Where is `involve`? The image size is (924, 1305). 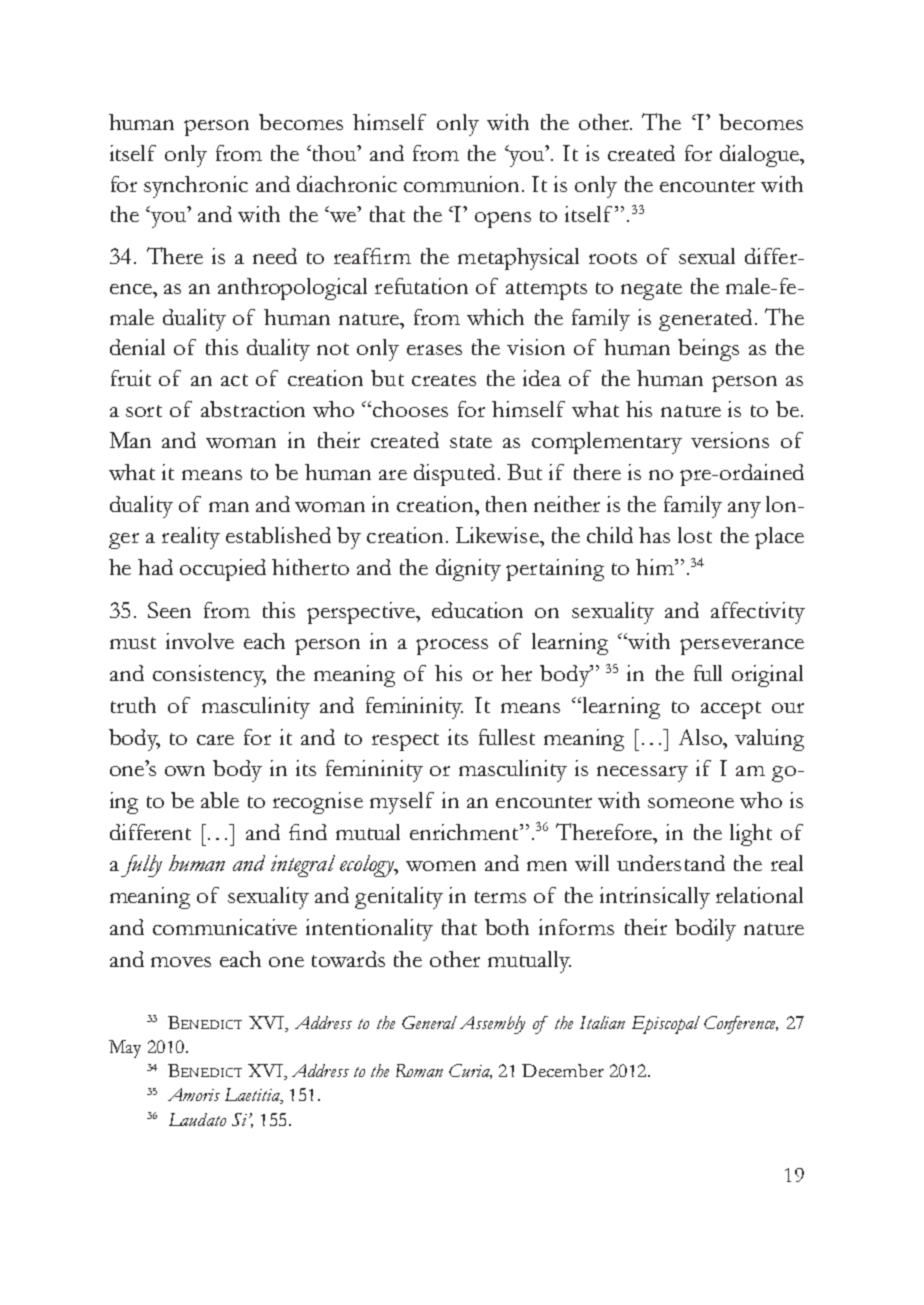 involve is located at coordinates (200, 641).
